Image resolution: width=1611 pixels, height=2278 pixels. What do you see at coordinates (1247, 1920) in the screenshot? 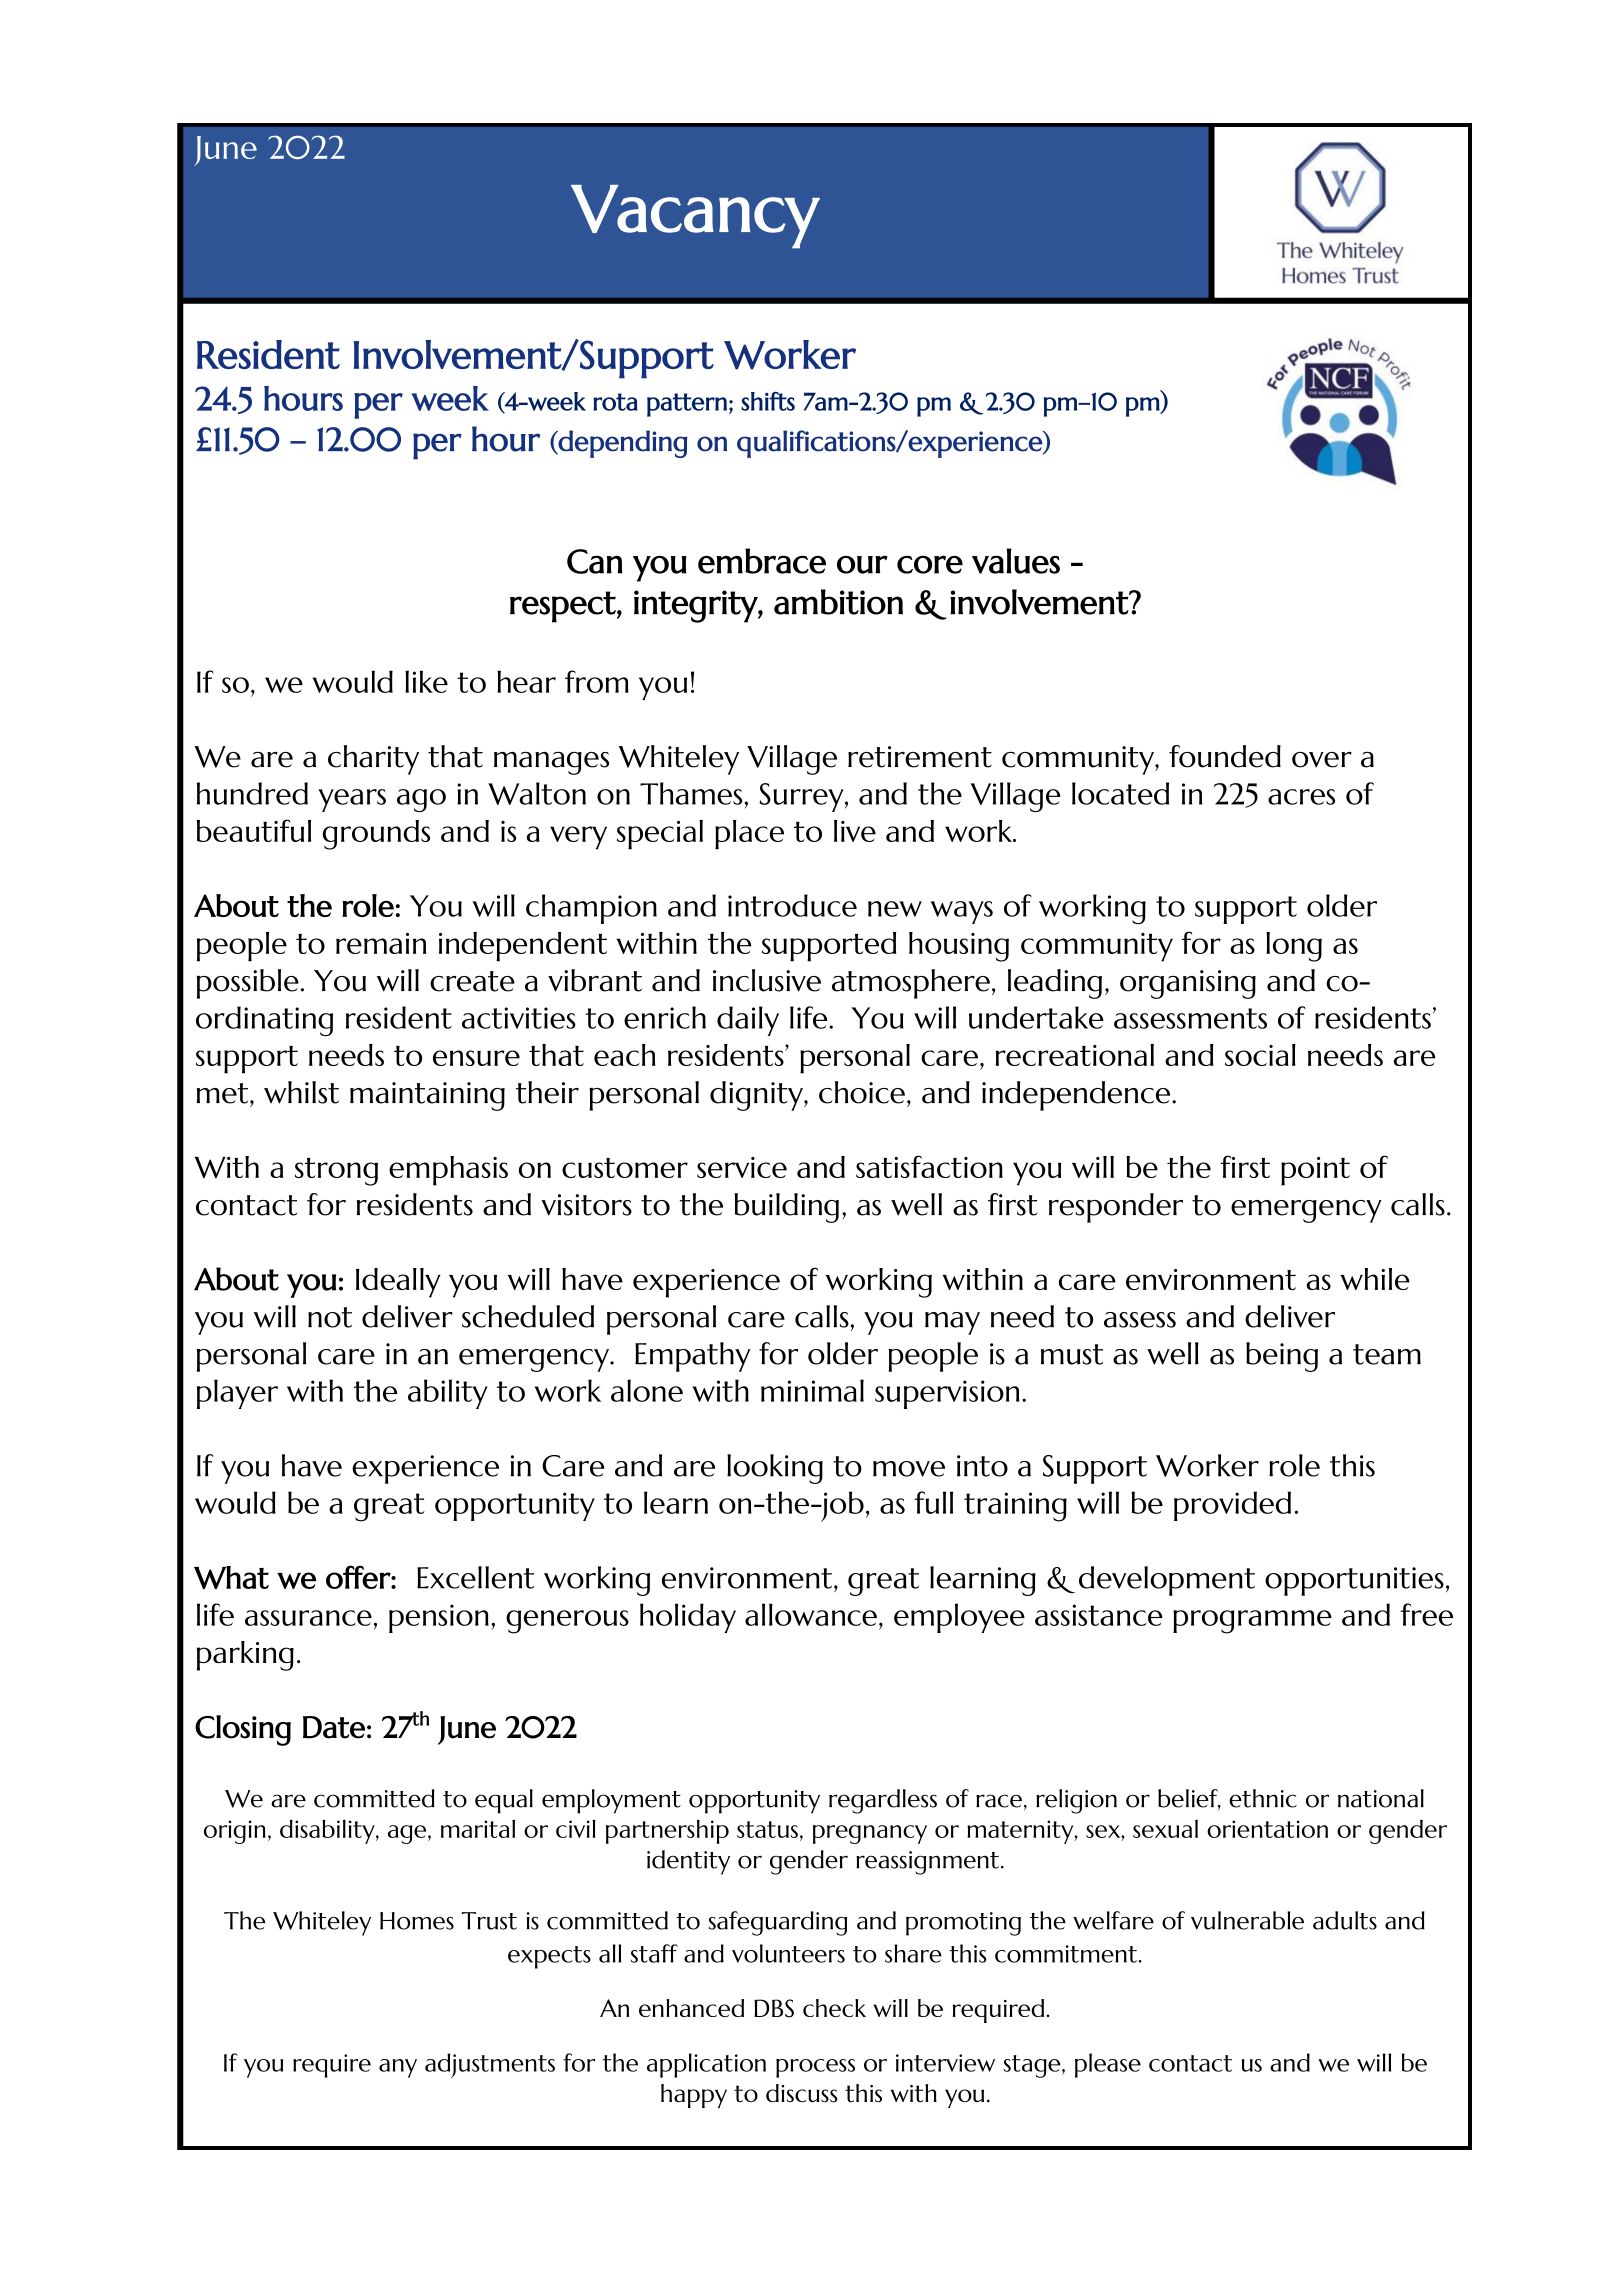
I see `vulnerable` at bounding box center [1247, 1920].
